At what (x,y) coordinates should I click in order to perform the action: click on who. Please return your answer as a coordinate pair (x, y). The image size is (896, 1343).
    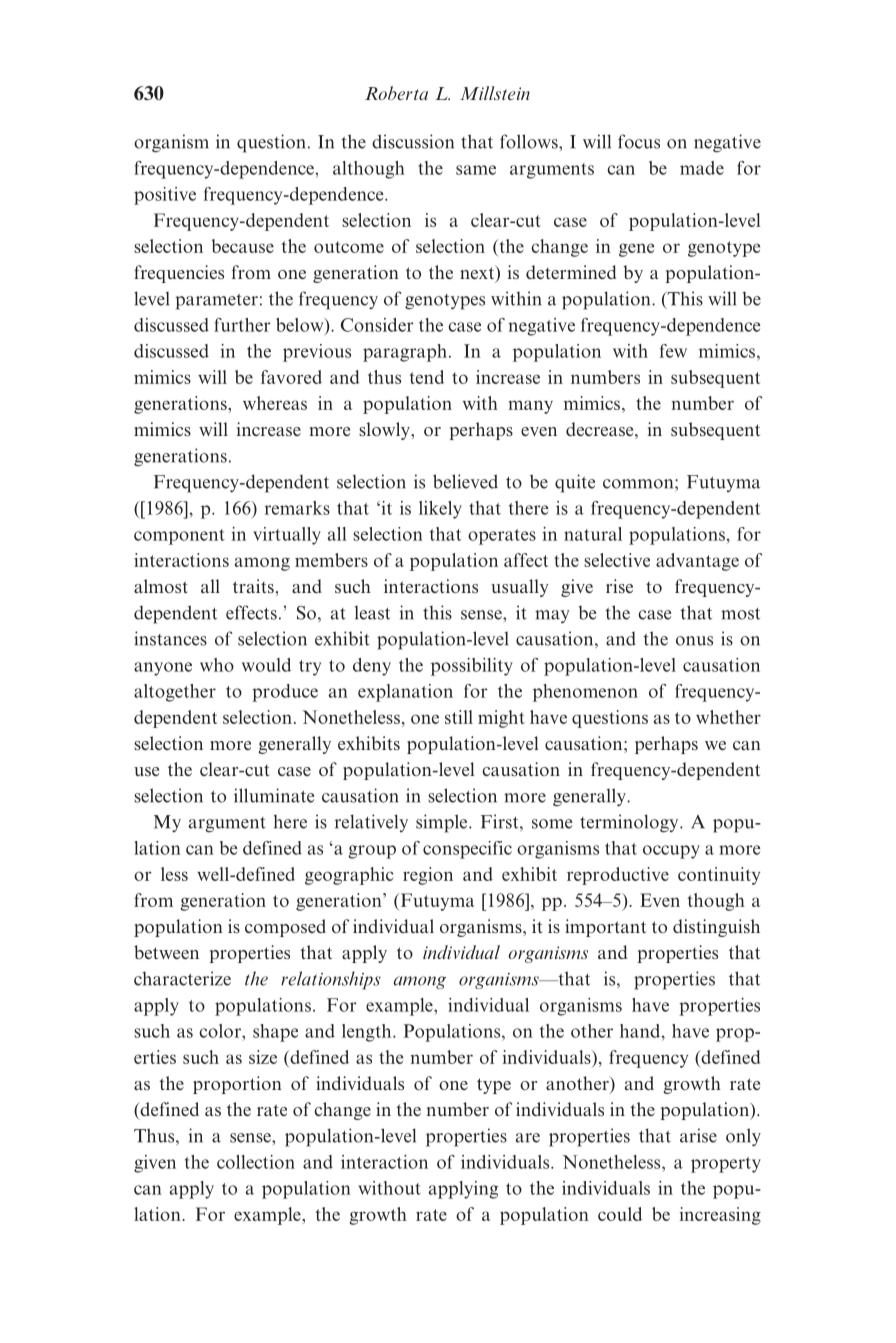
    Looking at the image, I should click on (217, 665).
